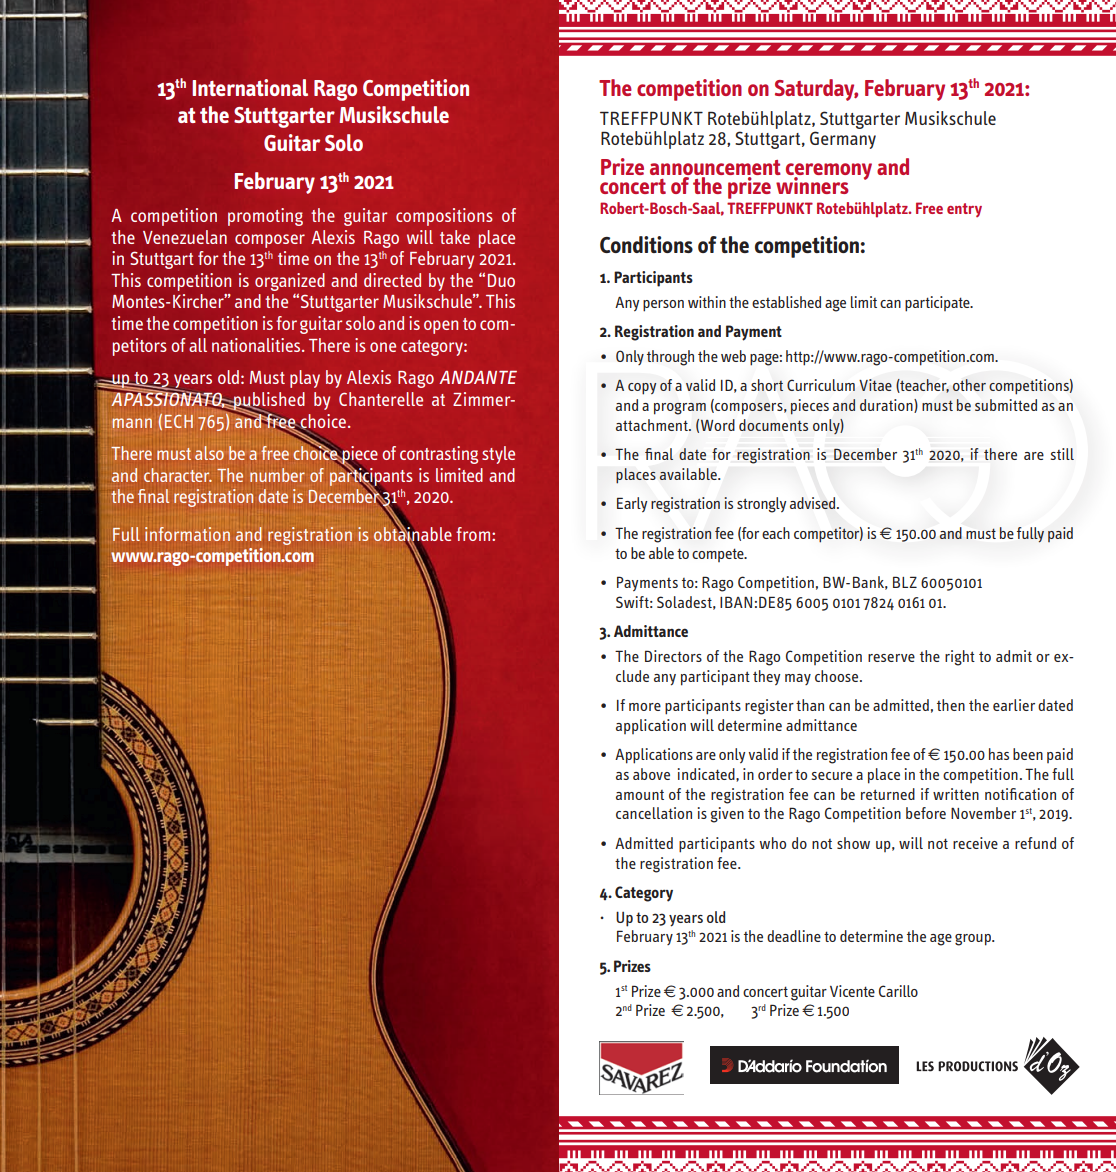 Image resolution: width=1116 pixels, height=1172 pixels. What do you see at coordinates (250, 87) in the screenshot?
I see `International` at bounding box center [250, 87].
